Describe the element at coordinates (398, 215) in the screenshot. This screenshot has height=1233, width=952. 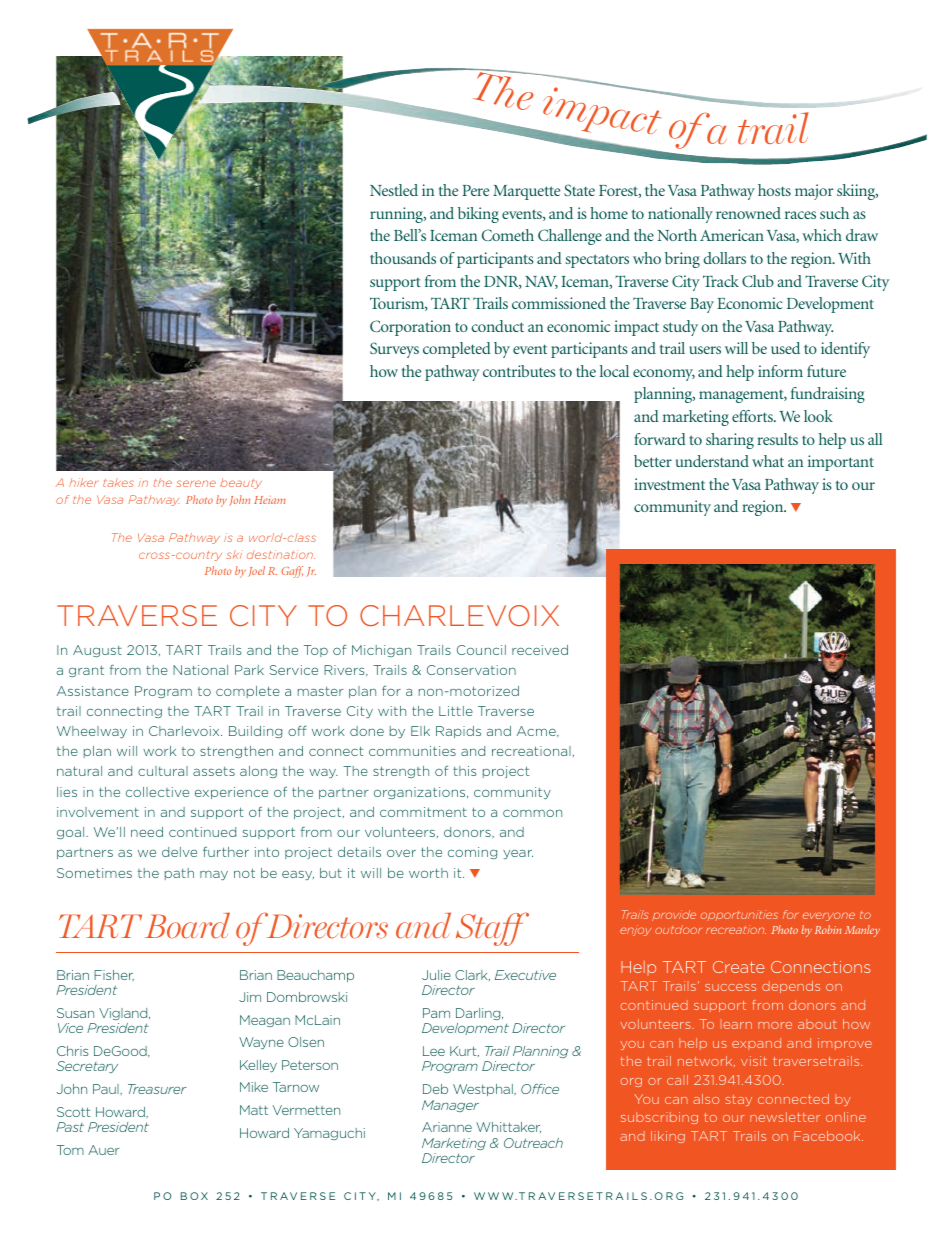
I see `running` at that location.
